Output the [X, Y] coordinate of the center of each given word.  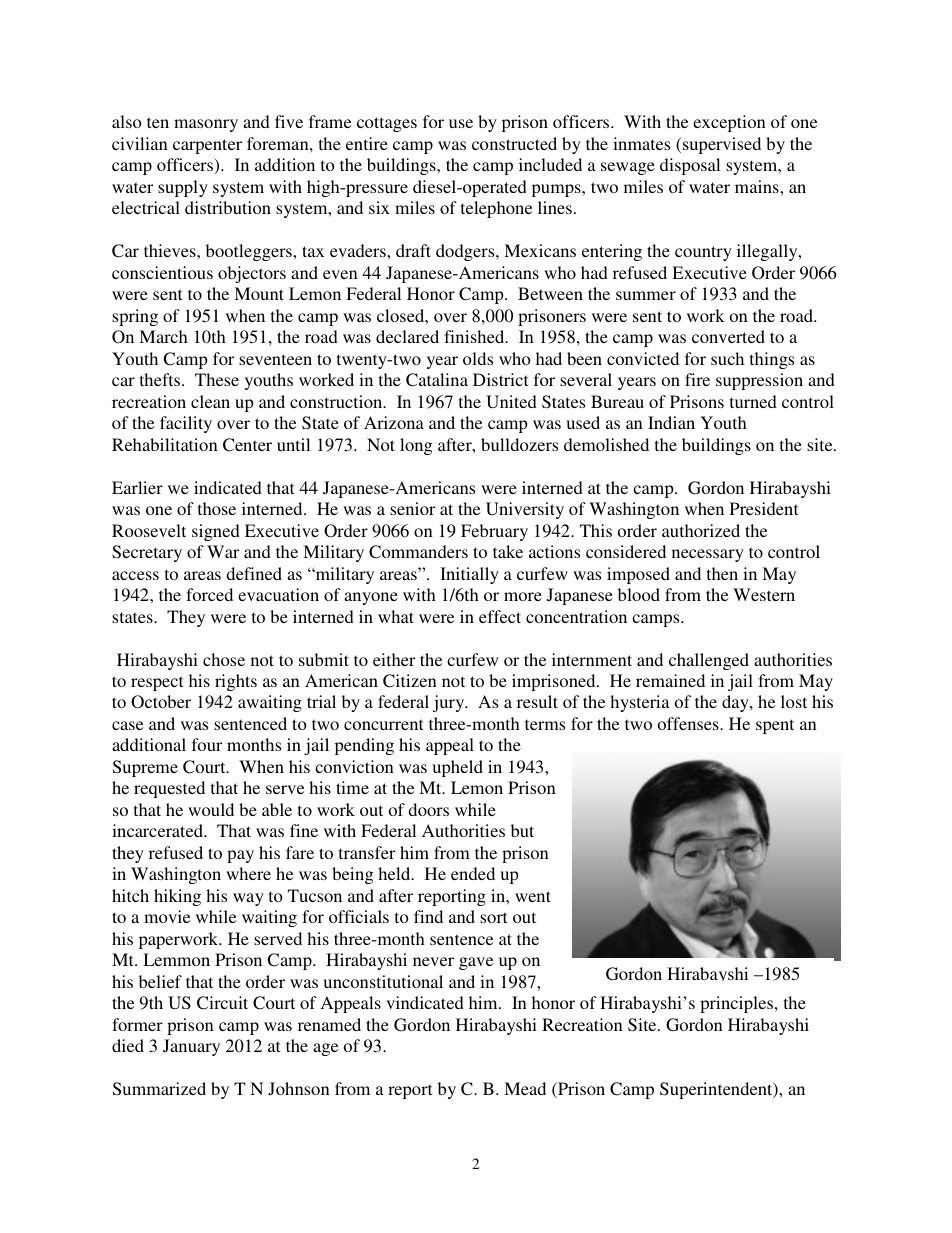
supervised [722, 145]
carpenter [207, 146]
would [211, 809]
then [722, 573]
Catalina [437, 380]
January [191, 1047]
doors [428, 809]
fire [697, 379]
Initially [469, 575]
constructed [514, 143]
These [217, 379]
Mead [525, 1088]
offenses [689, 723]
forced [209, 594]
